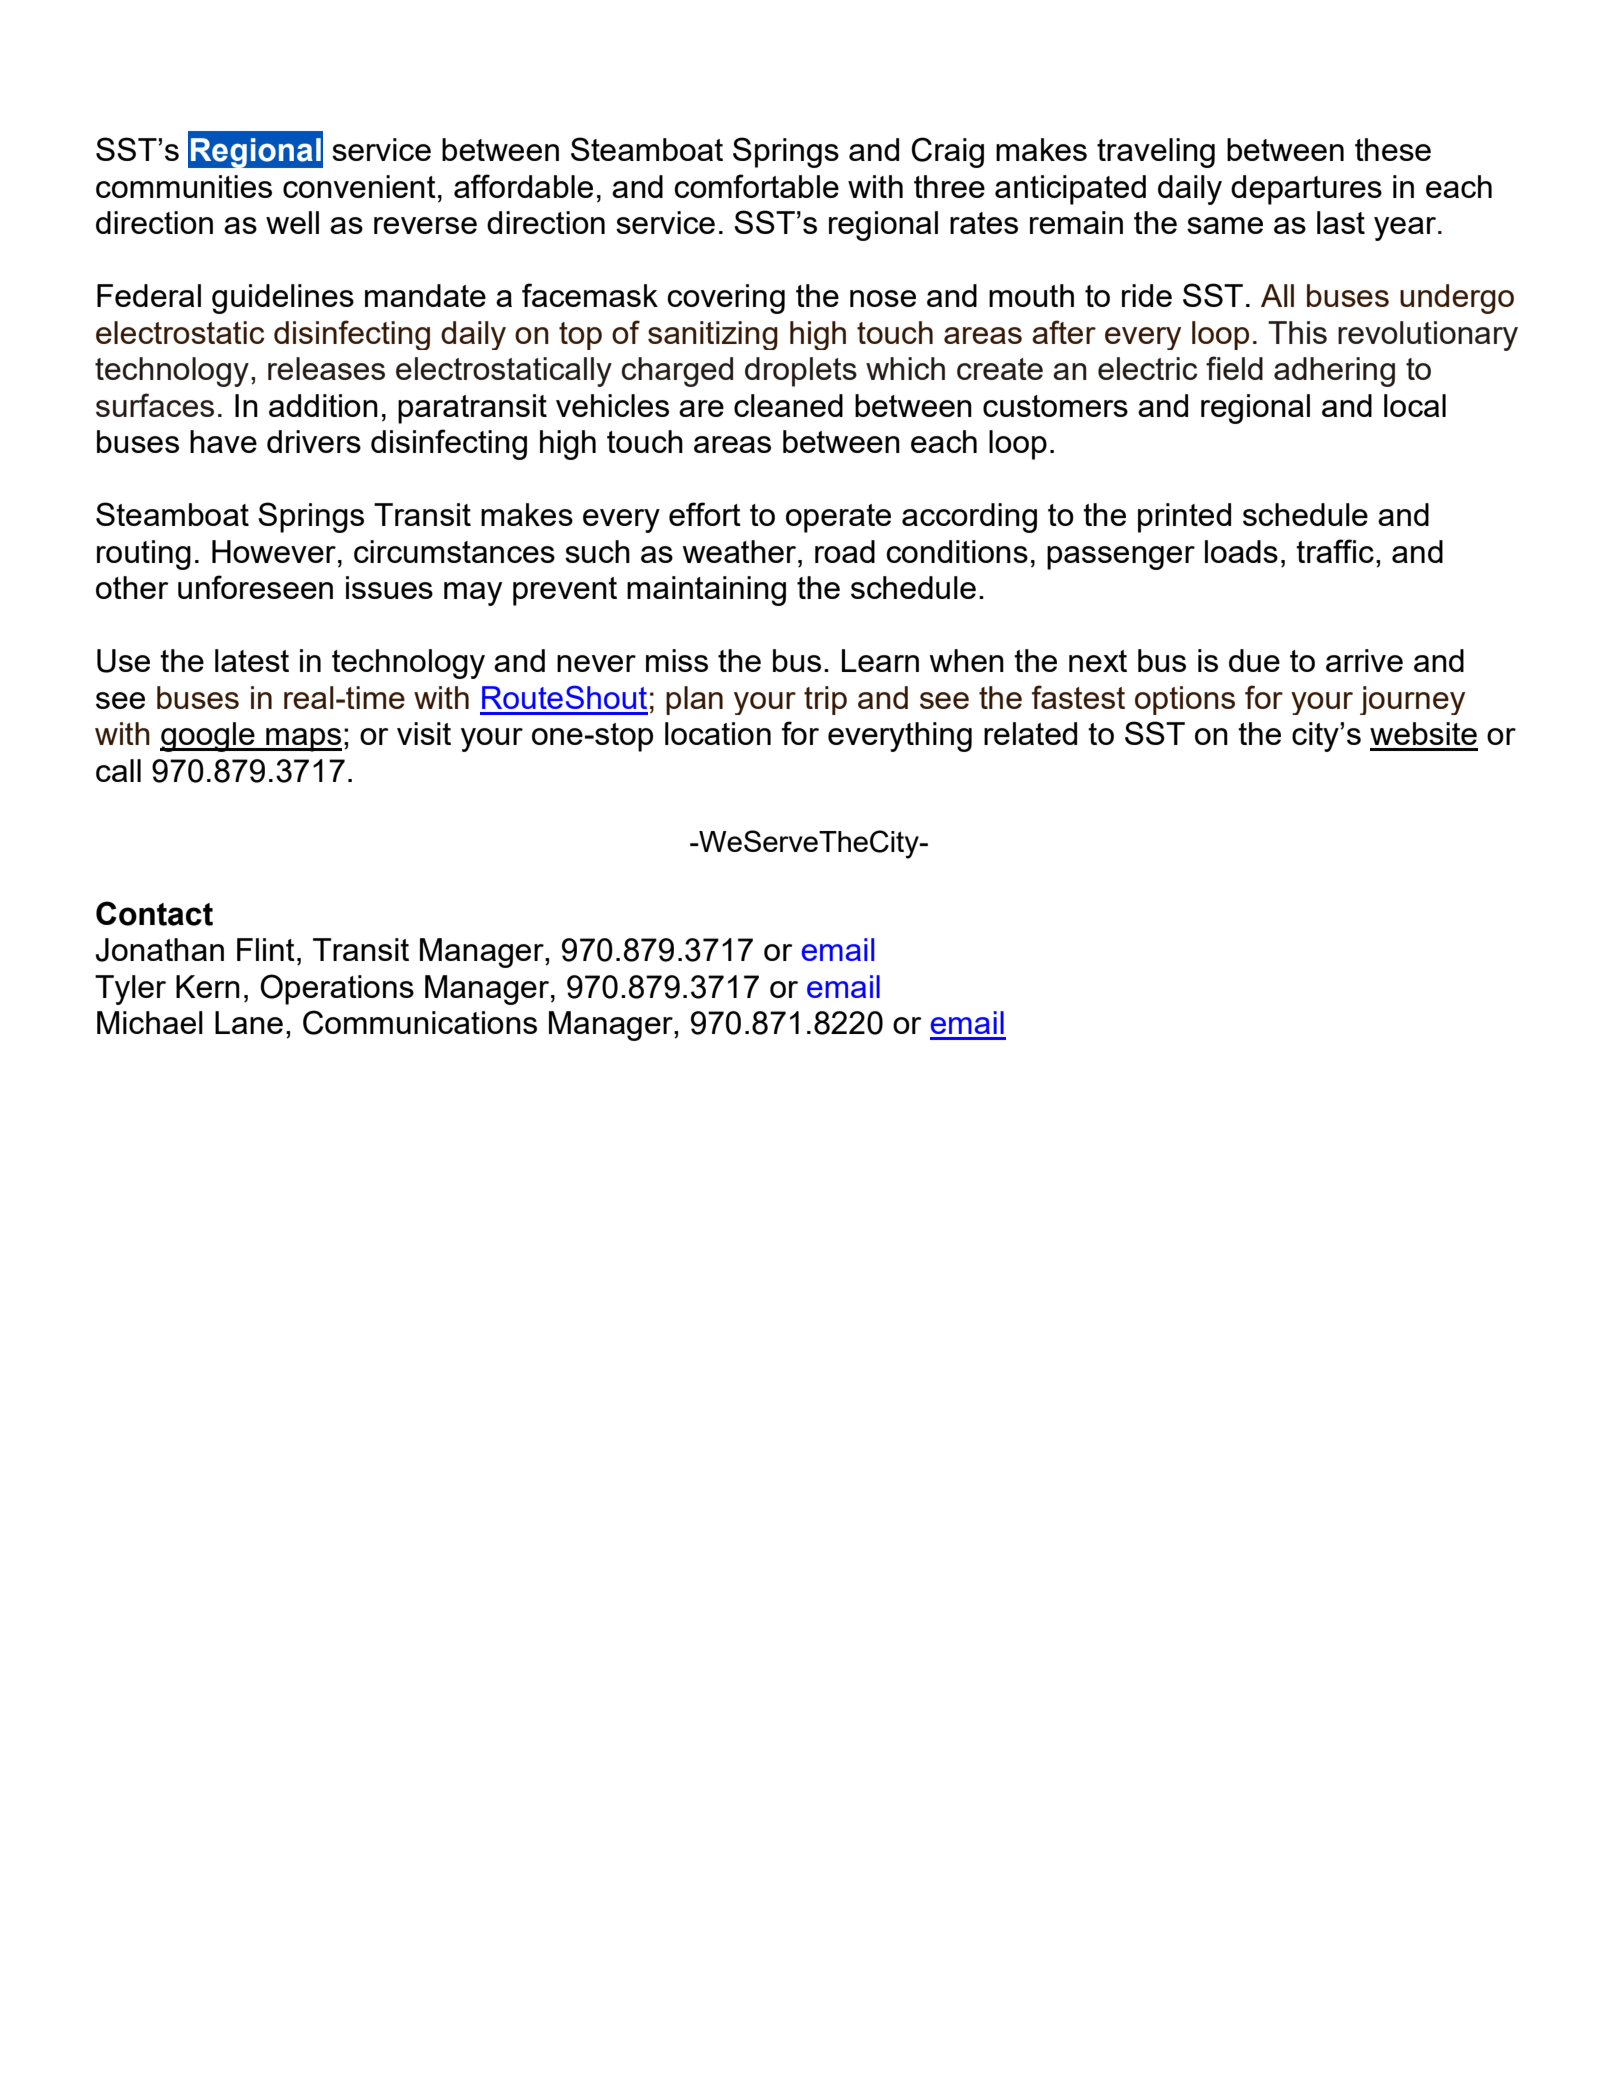  Describe the element at coordinates (255, 587) in the document. I see `unforeseen` at that location.
